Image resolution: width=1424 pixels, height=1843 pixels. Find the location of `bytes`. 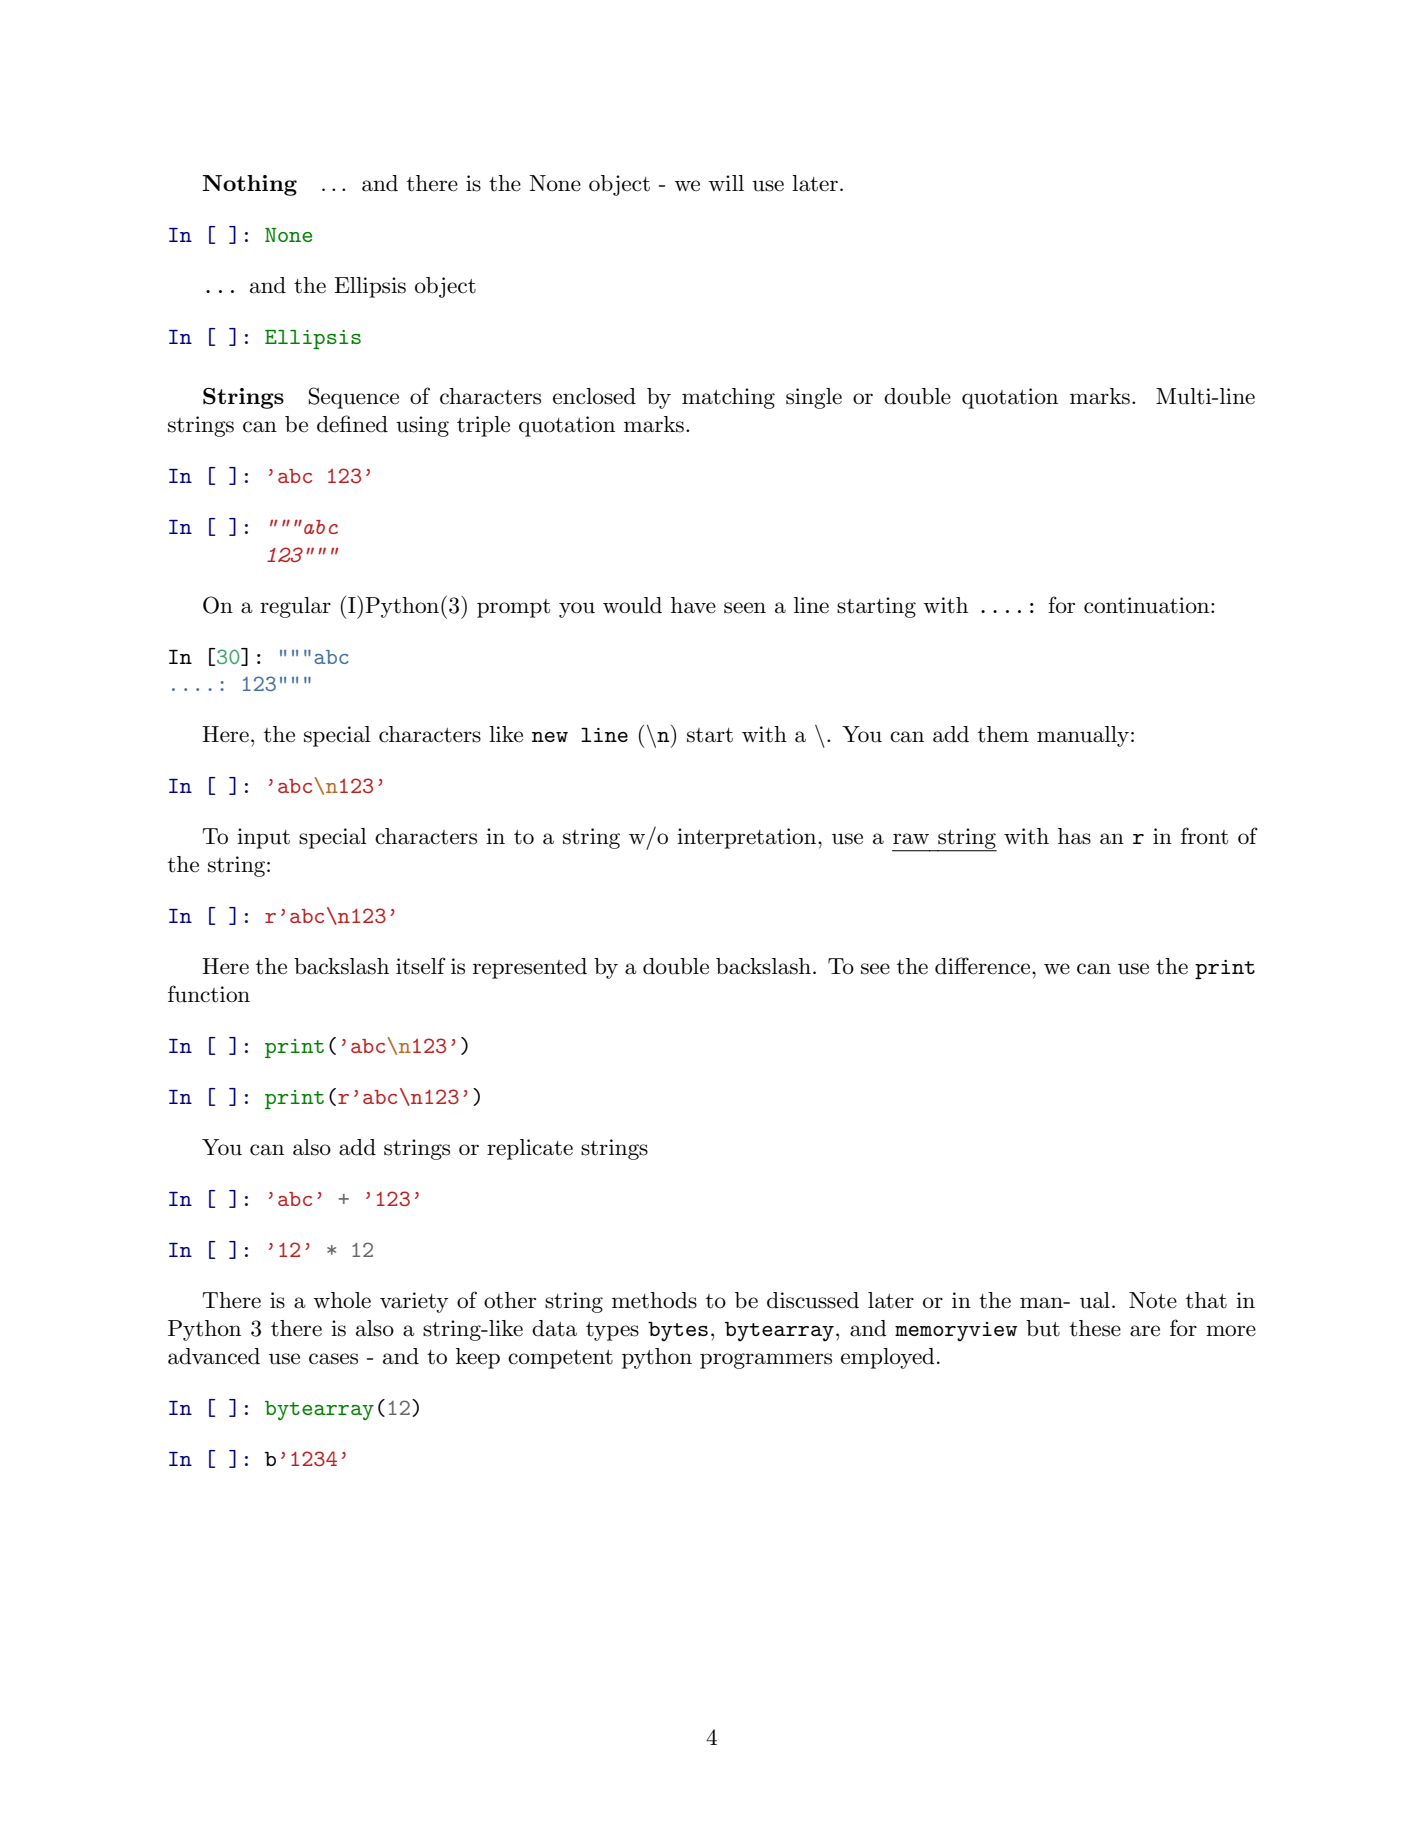

bytes is located at coordinates (678, 1331).
